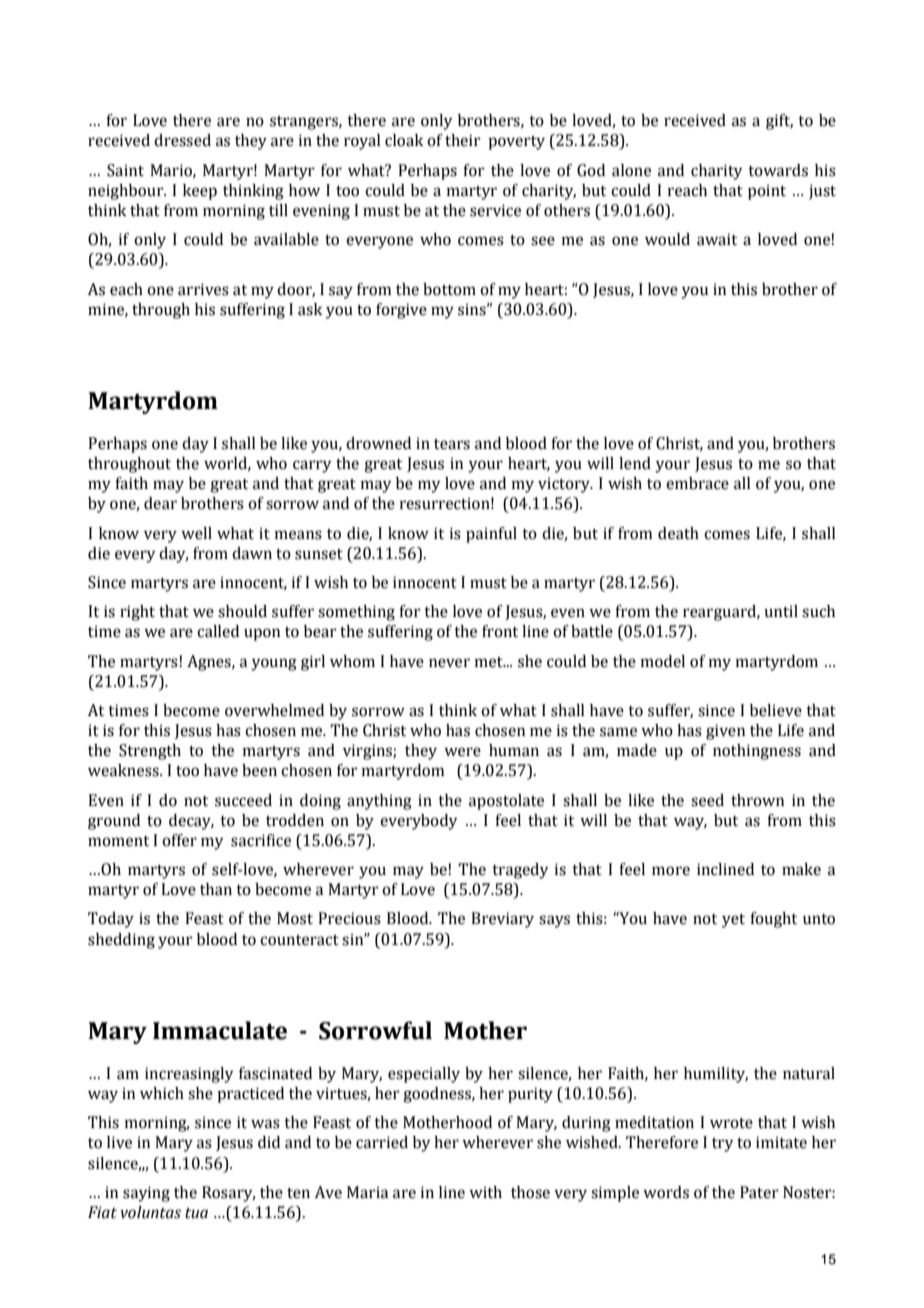 The image size is (924, 1308). What do you see at coordinates (218, 631) in the screenshot?
I see `called` at bounding box center [218, 631].
